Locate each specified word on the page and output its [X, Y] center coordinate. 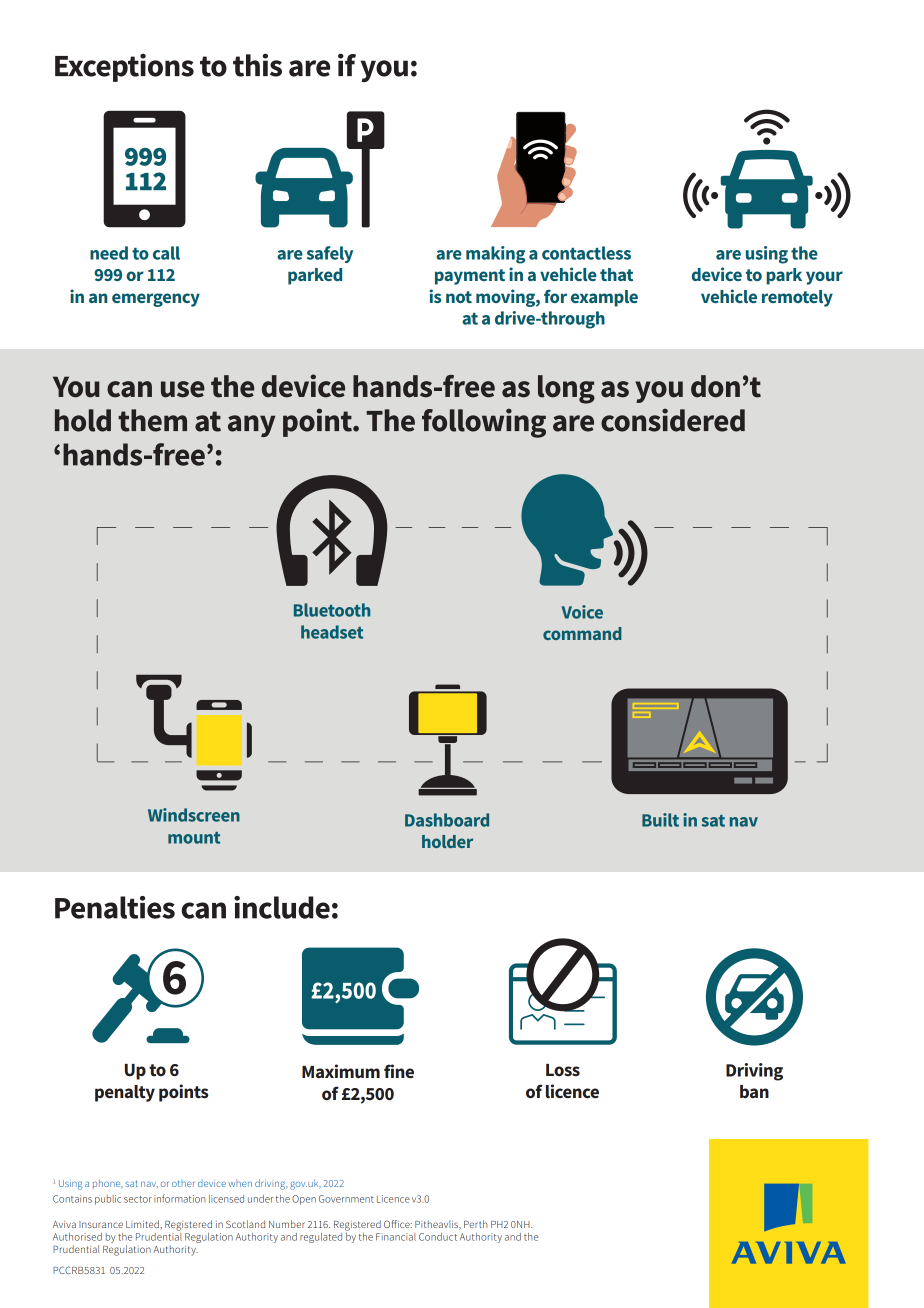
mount [194, 838]
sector [138, 1199]
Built [660, 820]
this [257, 65]
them [152, 420]
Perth [475, 1224]
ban [754, 1091]
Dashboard [447, 820]
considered [673, 420]
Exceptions [124, 67]
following [484, 423]
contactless [586, 253]
